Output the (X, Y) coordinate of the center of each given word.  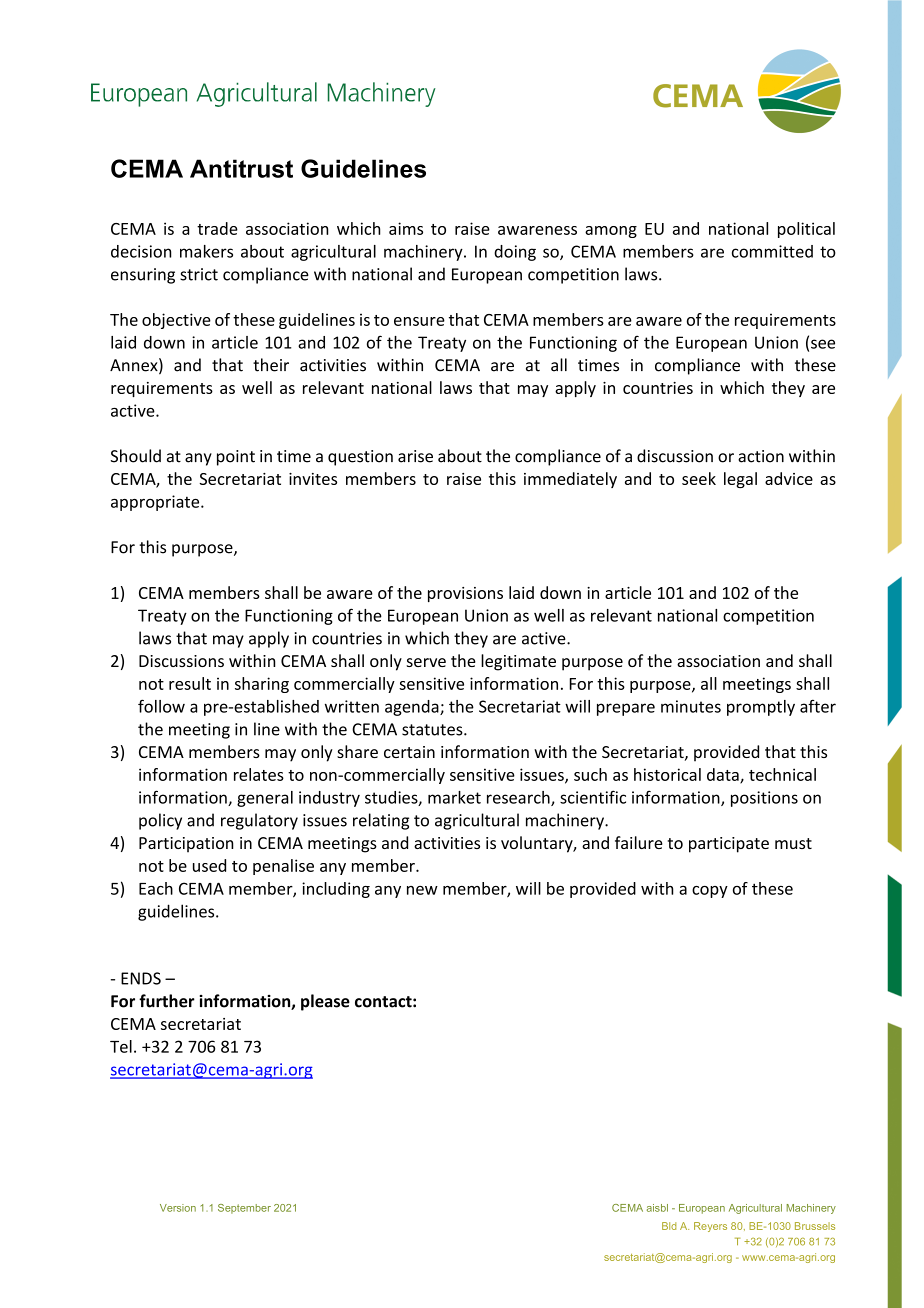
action (761, 456)
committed (772, 251)
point (236, 458)
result (190, 683)
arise (415, 456)
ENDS (141, 978)
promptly (761, 708)
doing (515, 253)
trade (217, 228)
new (422, 890)
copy (710, 892)
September (244, 1209)
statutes (433, 730)
